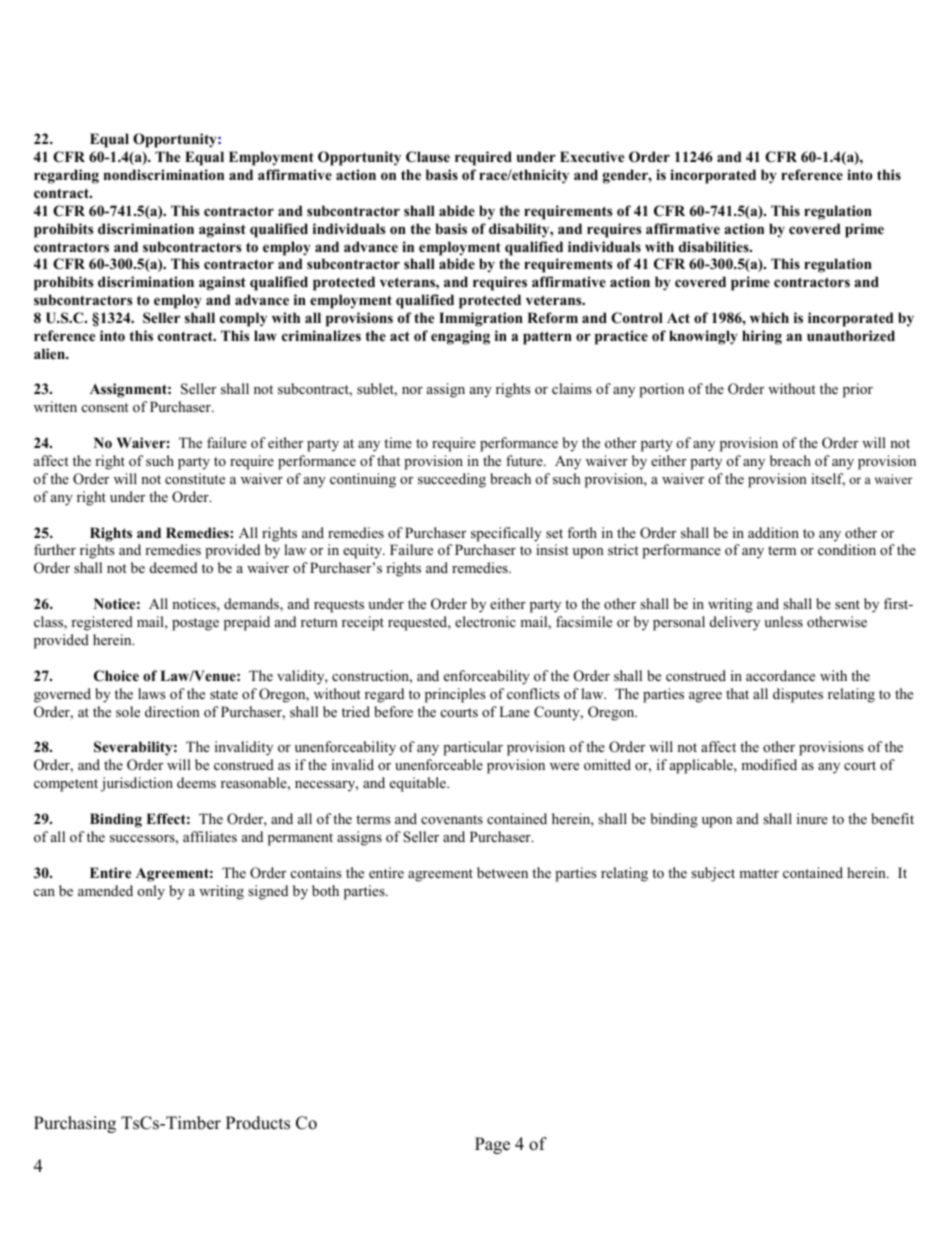 This document has height=1233, width=952. Describe the element at coordinates (759, 873) in the document. I see `matter` at that location.
